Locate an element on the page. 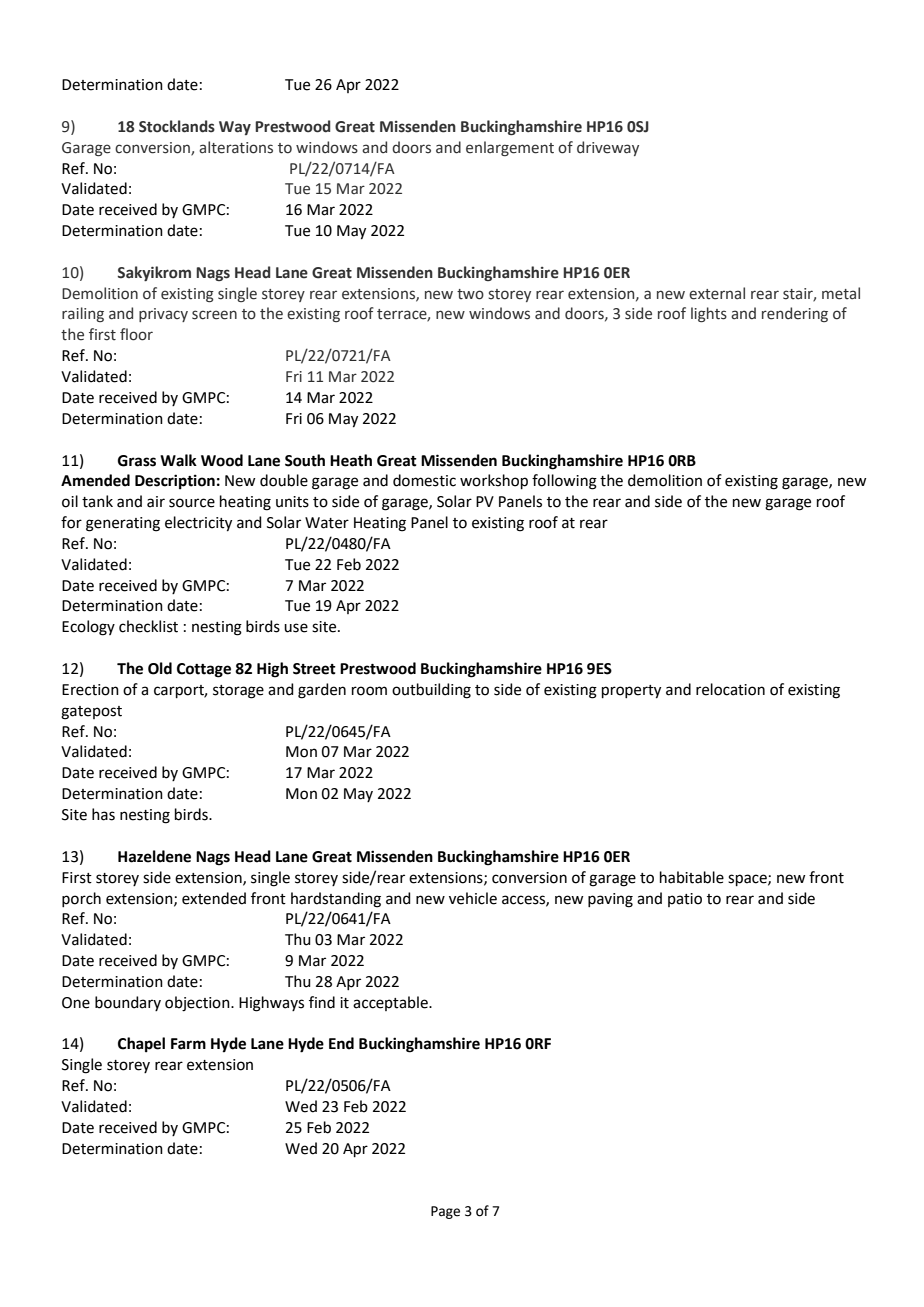  relocation is located at coordinates (730, 689).
